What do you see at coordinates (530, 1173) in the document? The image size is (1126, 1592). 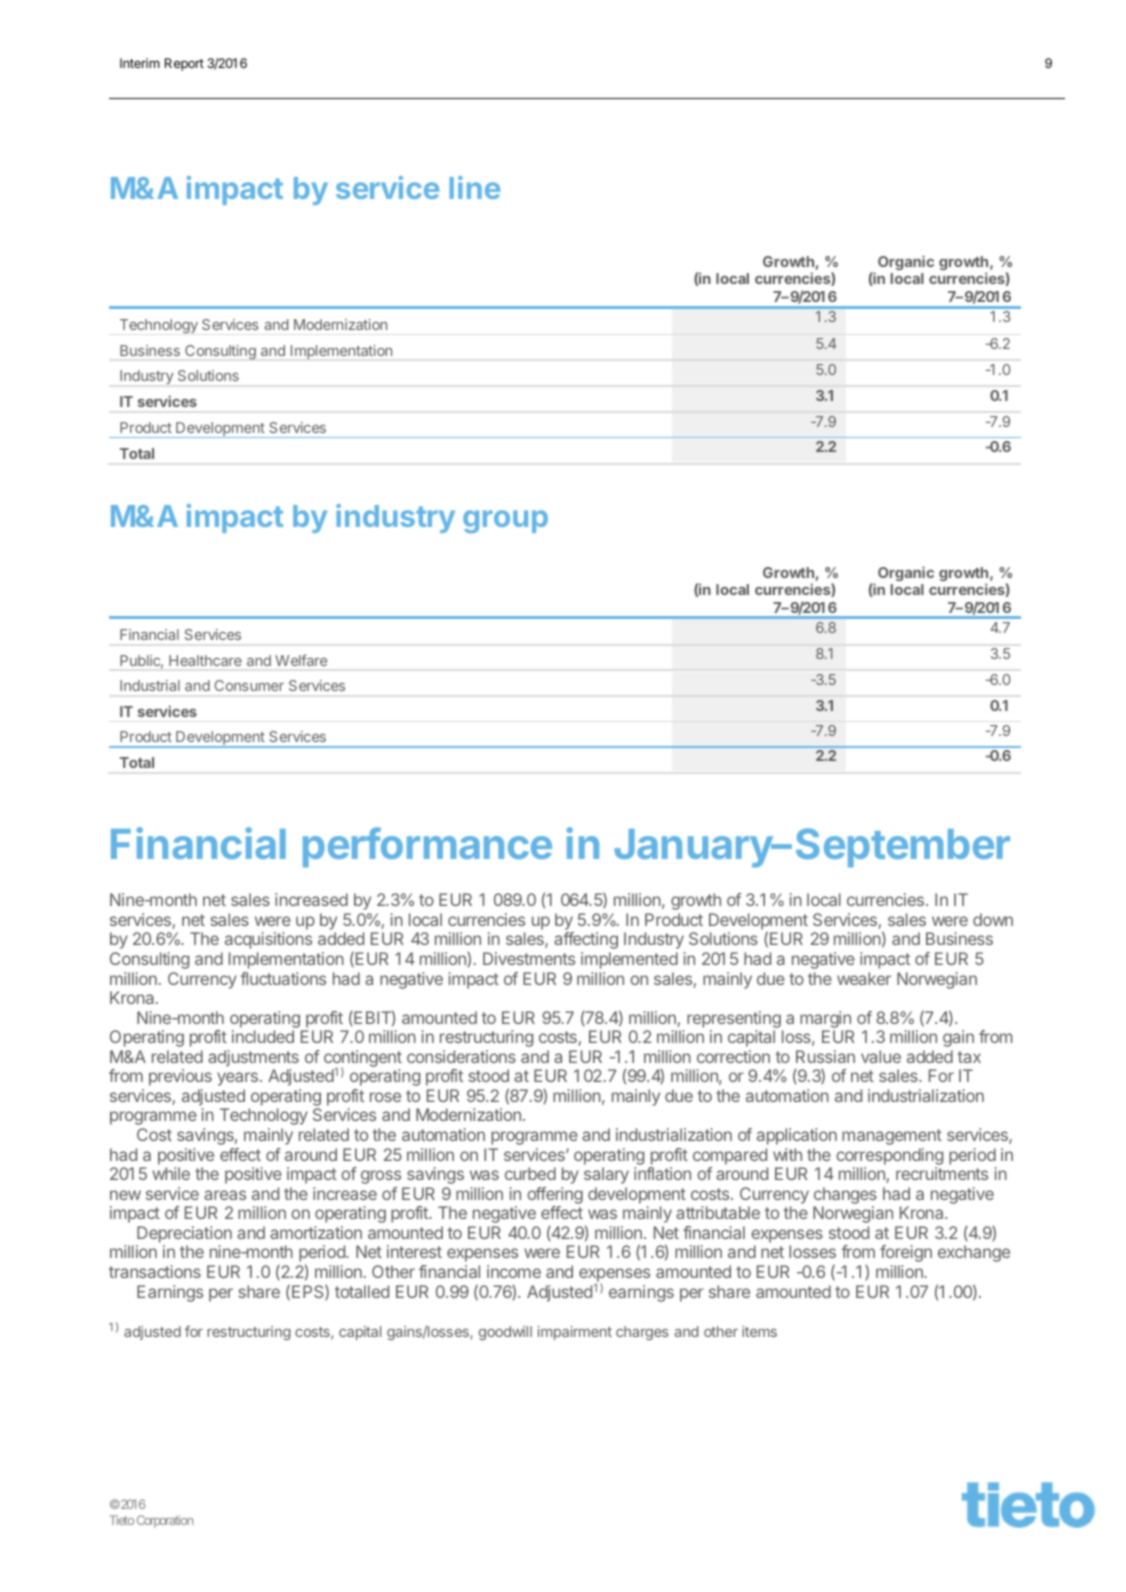 I see `curbed` at bounding box center [530, 1173].
